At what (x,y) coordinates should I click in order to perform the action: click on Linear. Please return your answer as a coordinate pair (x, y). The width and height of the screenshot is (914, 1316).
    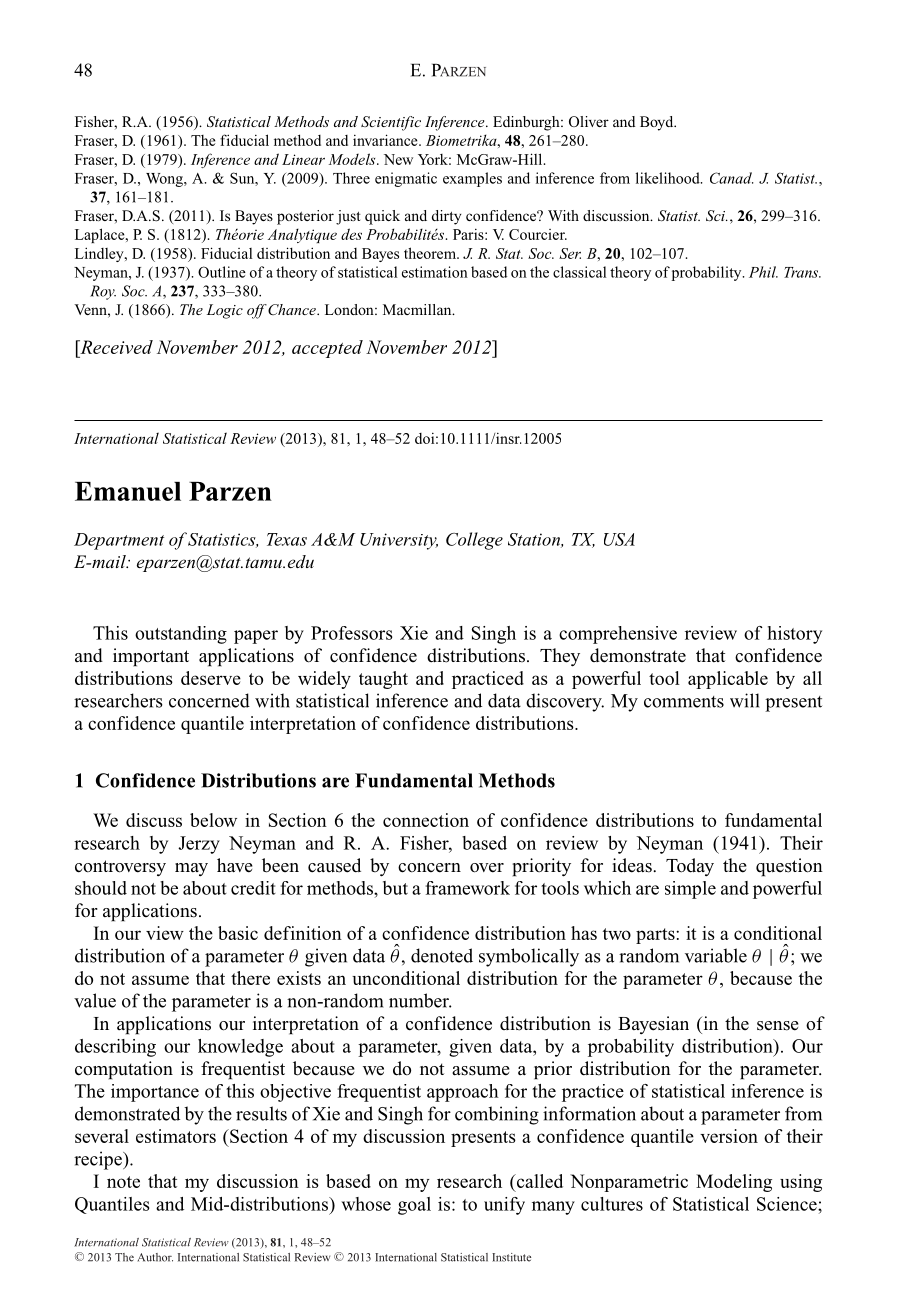
    Looking at the image, I should click on (303, 159).
